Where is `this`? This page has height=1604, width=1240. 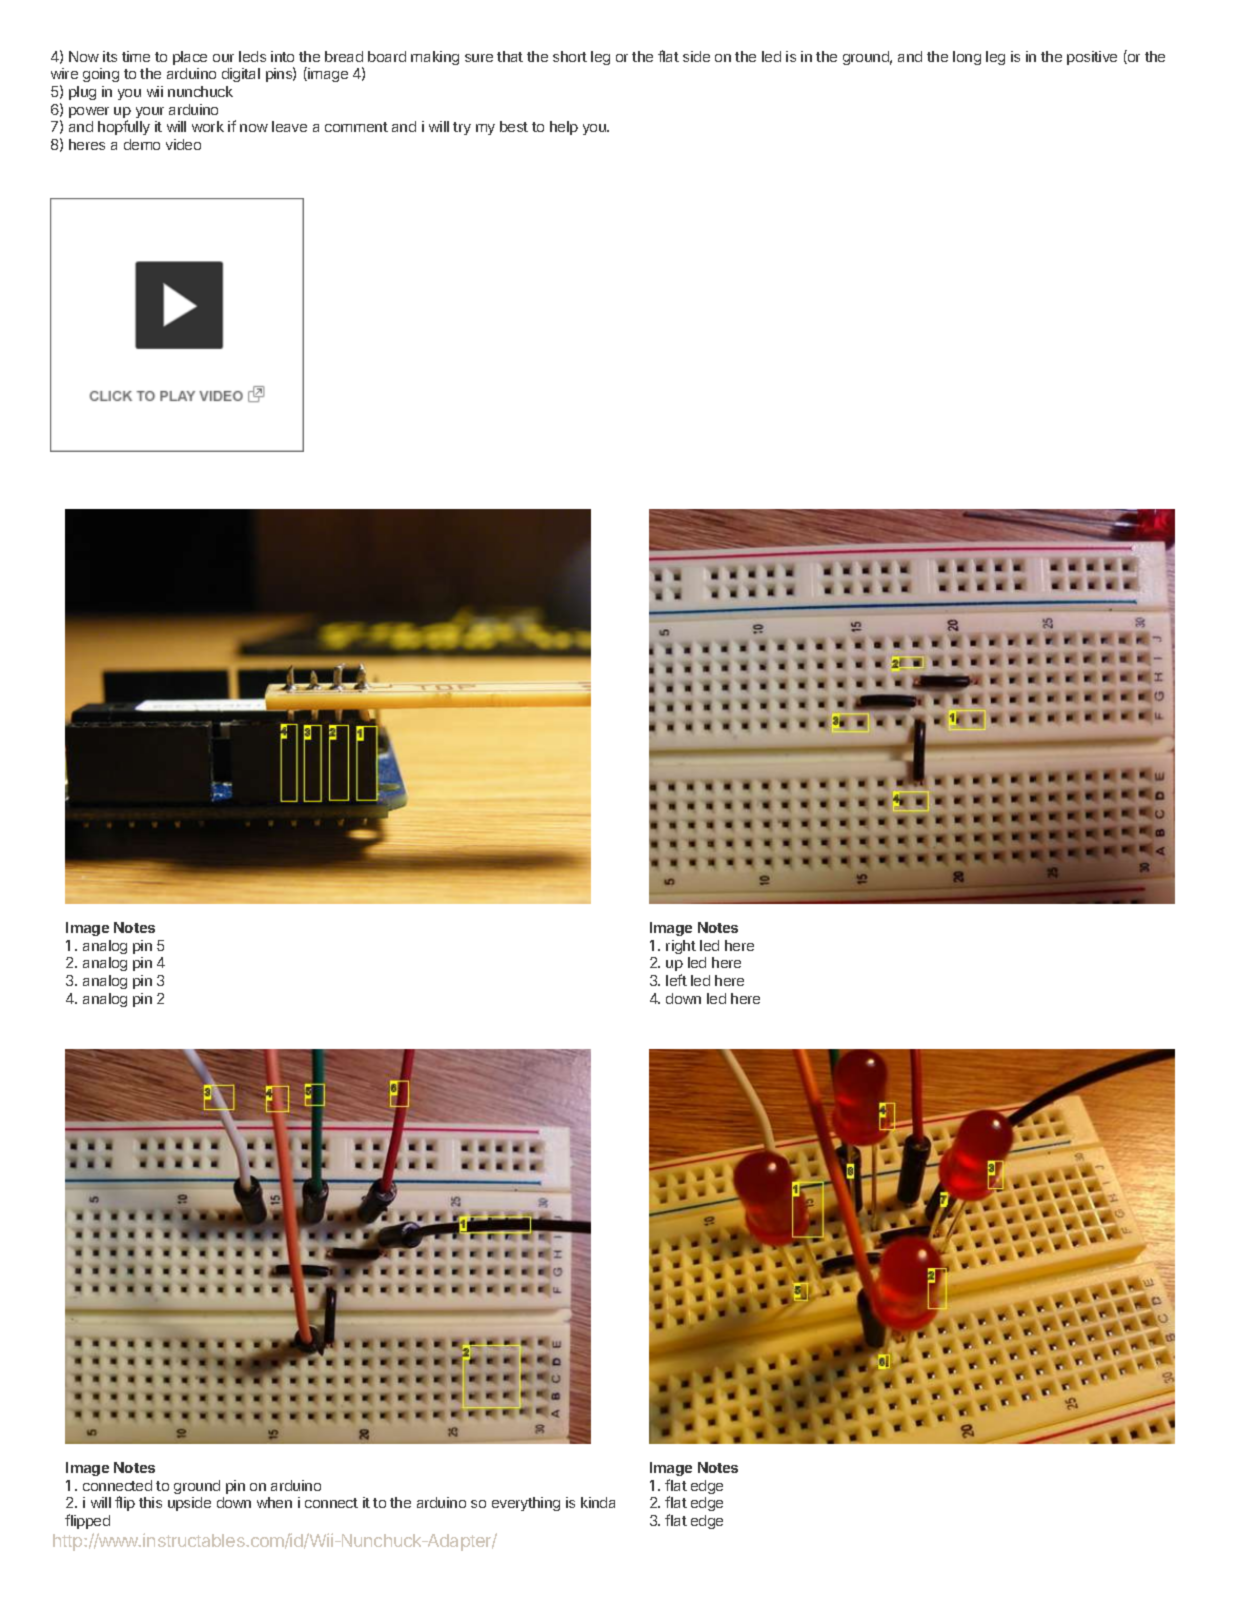
this is located at coordinates (150, 1502).
